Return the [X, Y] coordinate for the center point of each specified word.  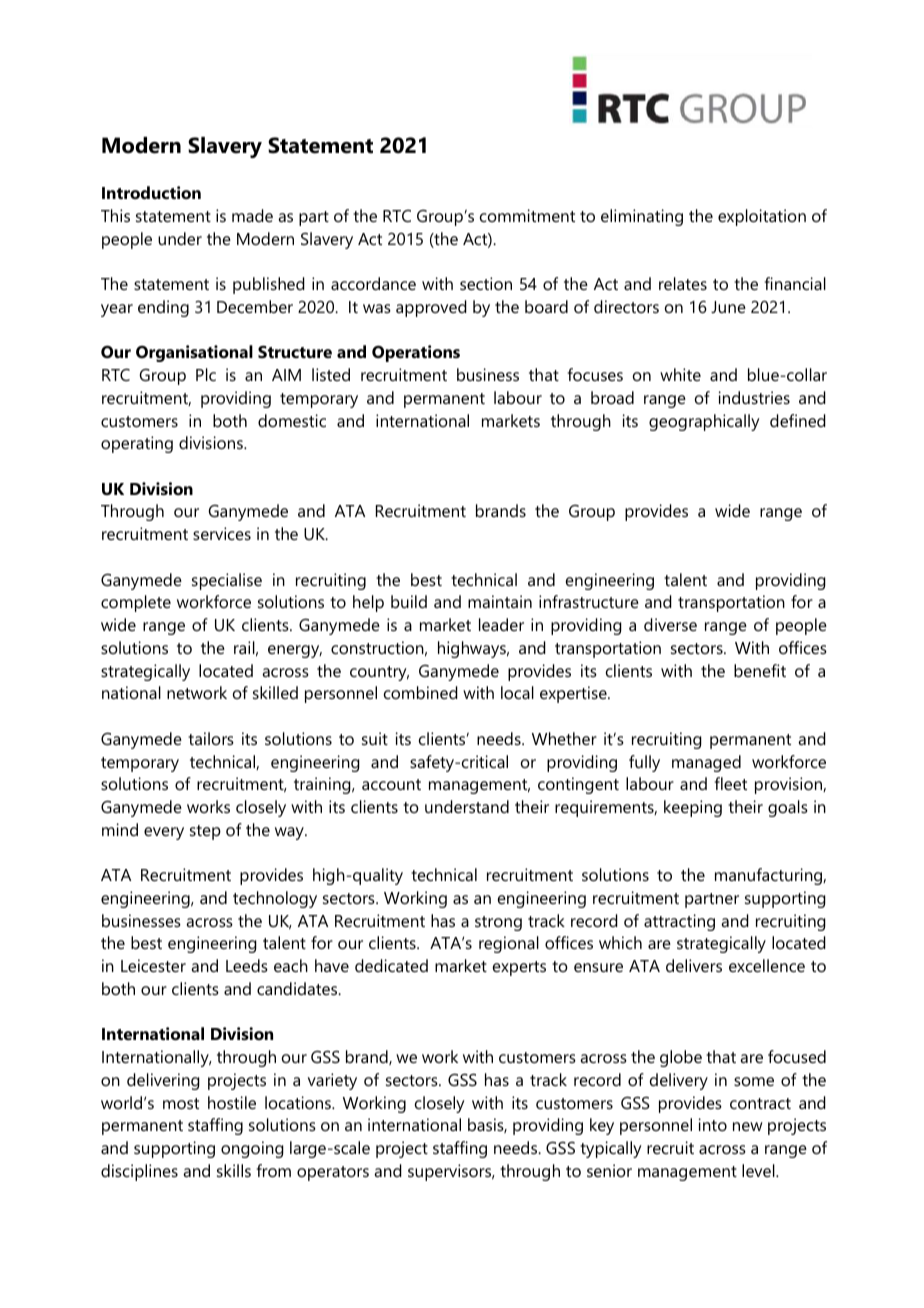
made [252, 215]
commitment [527, 215]
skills [234, 1170]
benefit [760, 670]
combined [421, 692]
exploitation [762, 217]
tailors [211, 738]
